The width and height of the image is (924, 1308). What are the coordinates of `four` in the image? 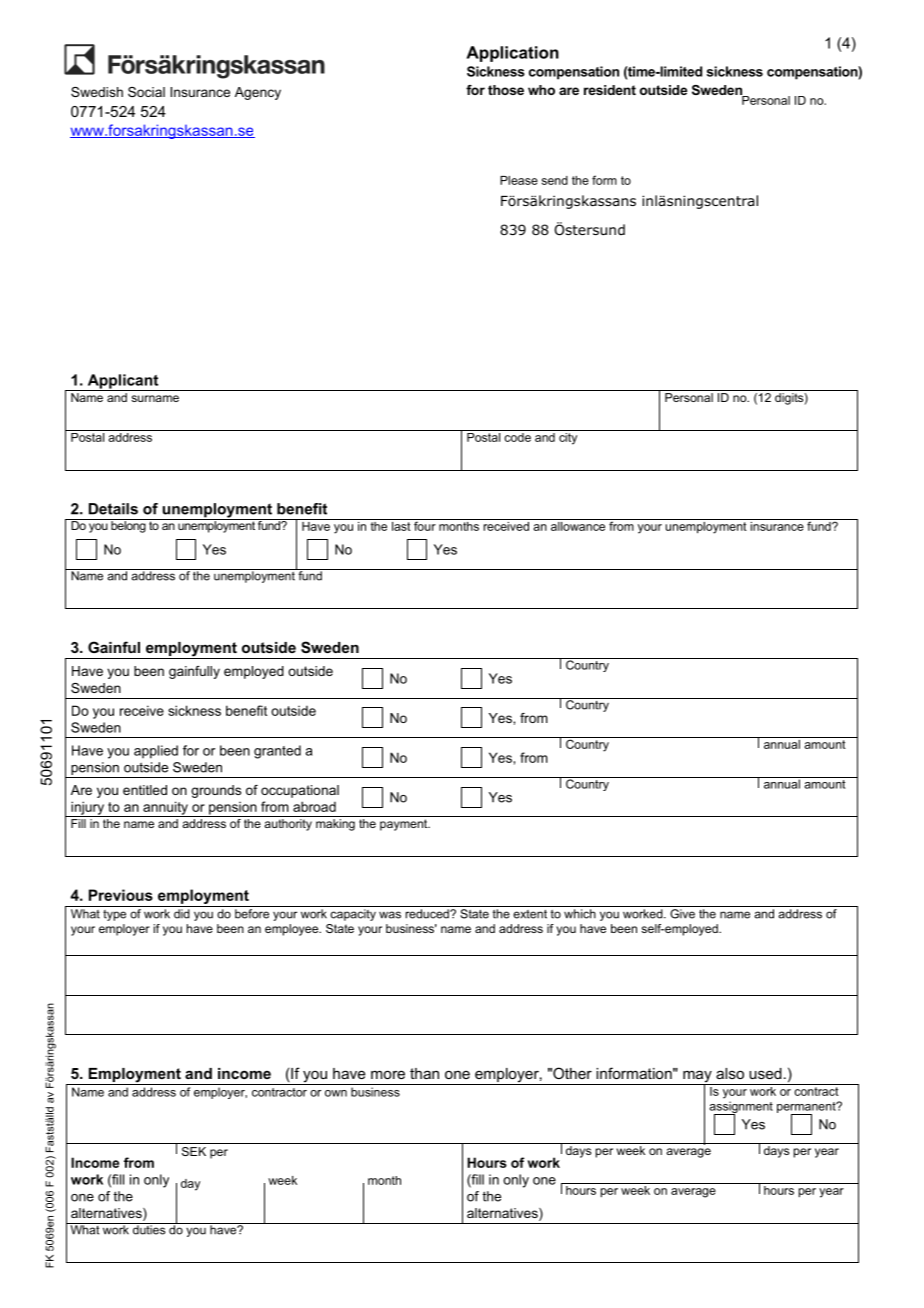 It's located at (425, 525).
